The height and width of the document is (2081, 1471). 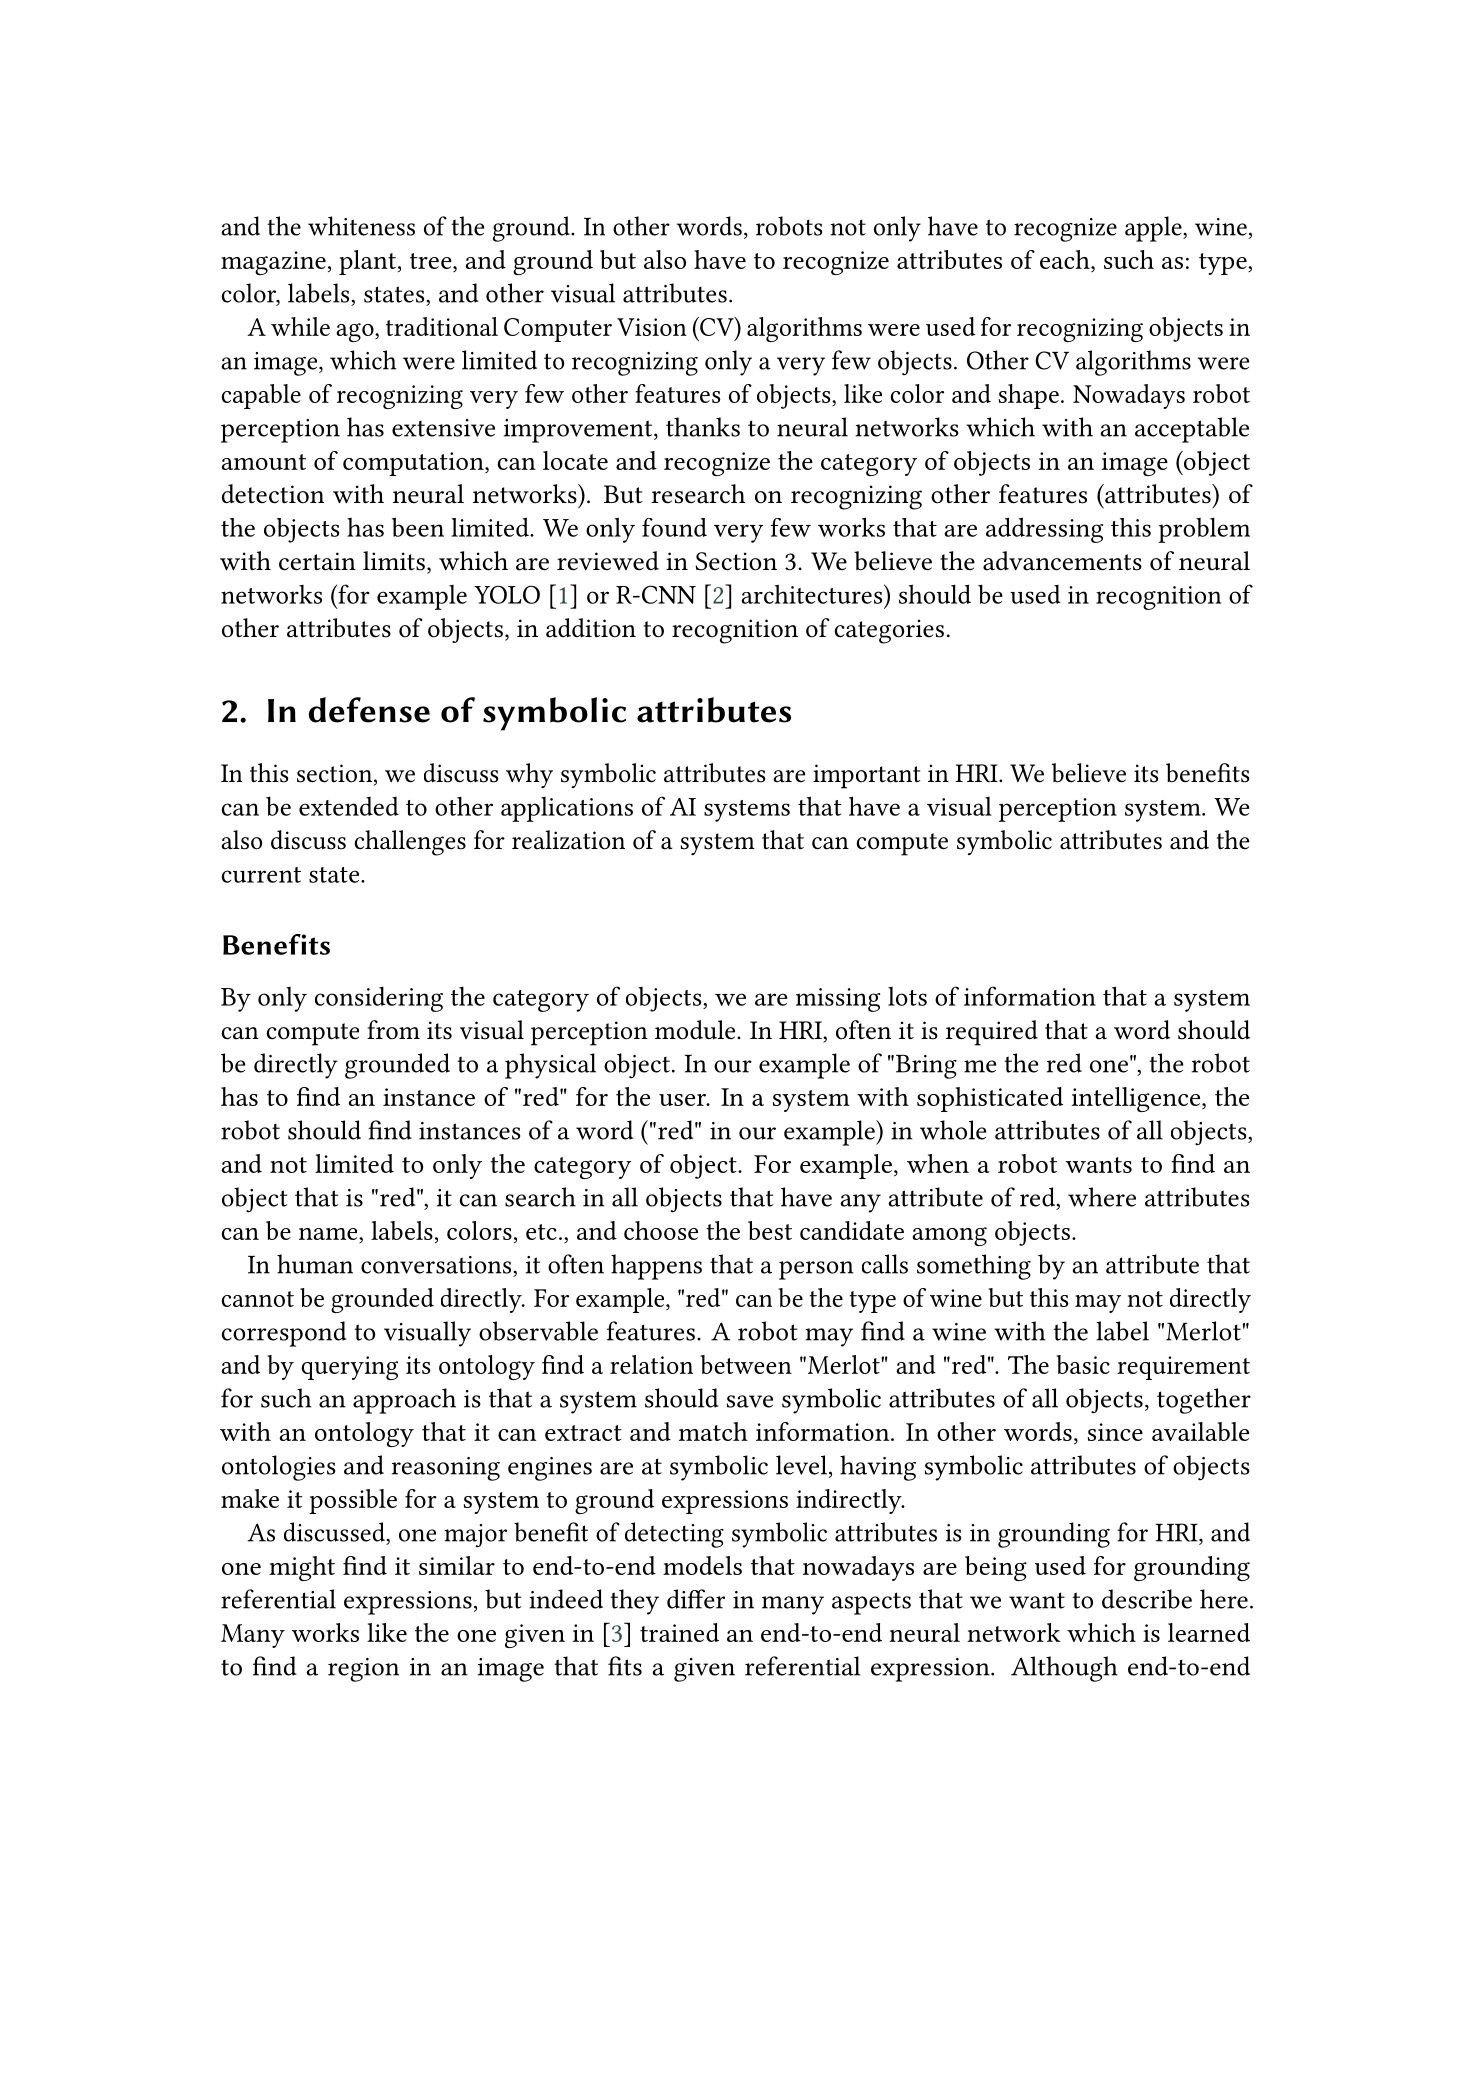 I want to click on module, so click(x=696, y=1030).
